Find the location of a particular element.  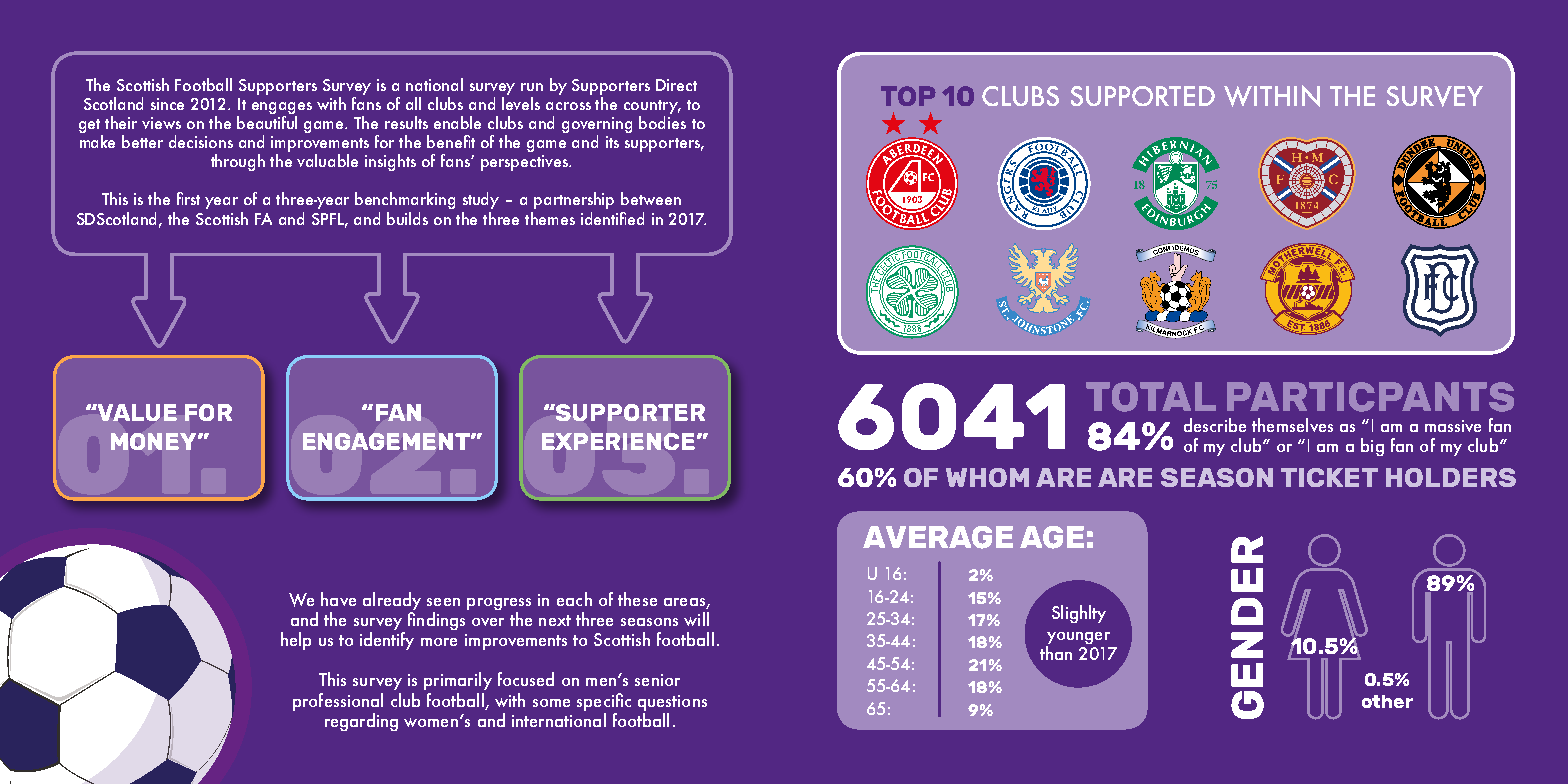

Direct is located at coordinates (676, 85).
